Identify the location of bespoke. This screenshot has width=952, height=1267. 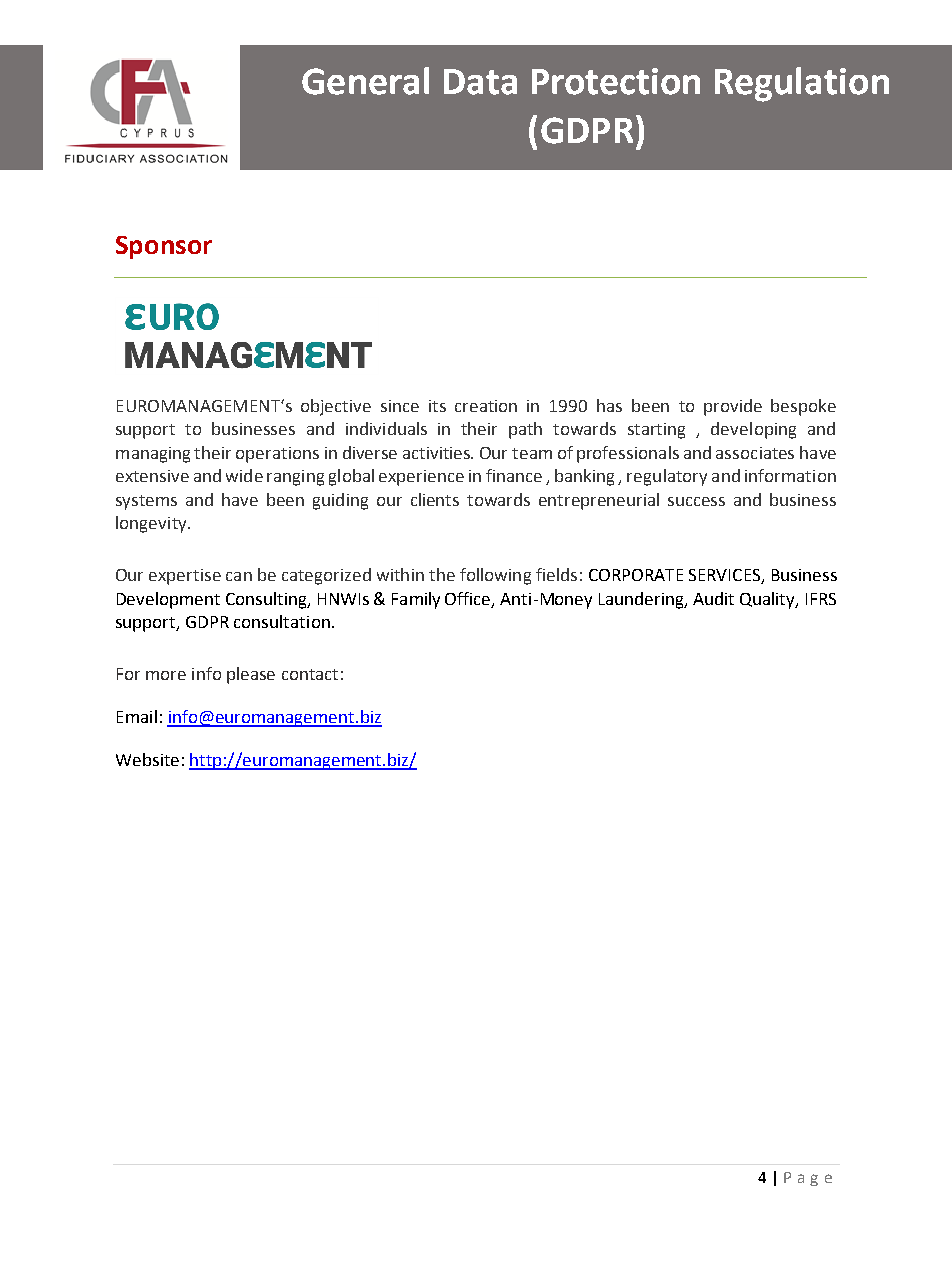
(803, 407).
